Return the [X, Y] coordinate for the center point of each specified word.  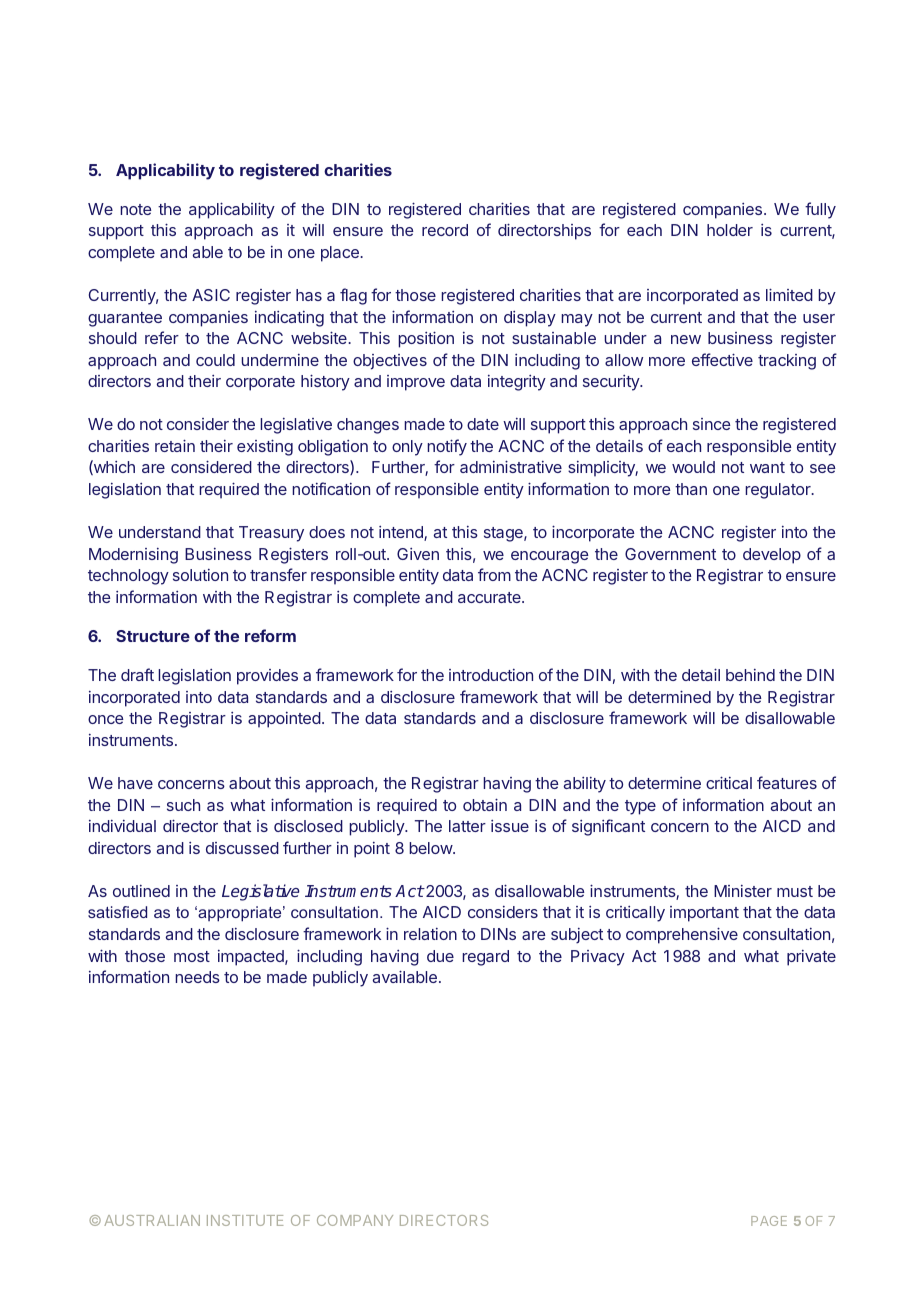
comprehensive [682, 935]
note [136, 209]
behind [750, 675]
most [192, 956]
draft [137, 674]
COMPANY [355, 1220]
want [767, 467]
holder [730, 230]
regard [485, 958]
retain [175, 445]
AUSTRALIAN [152, 1220]
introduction [491, 675]
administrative [511, 466]
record [445, 230]
